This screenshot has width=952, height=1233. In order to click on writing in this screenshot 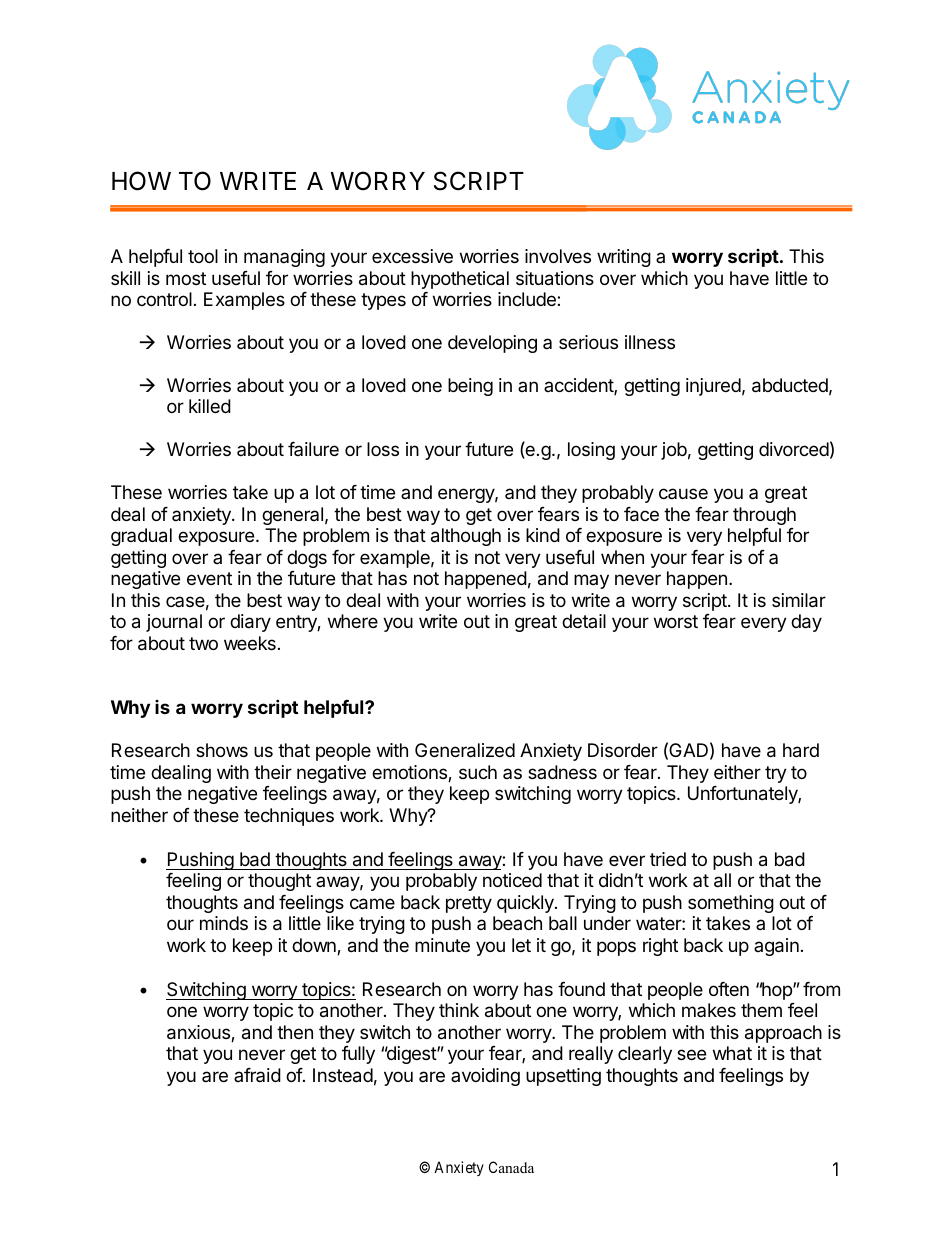, I will do `click(624, 258)`.
